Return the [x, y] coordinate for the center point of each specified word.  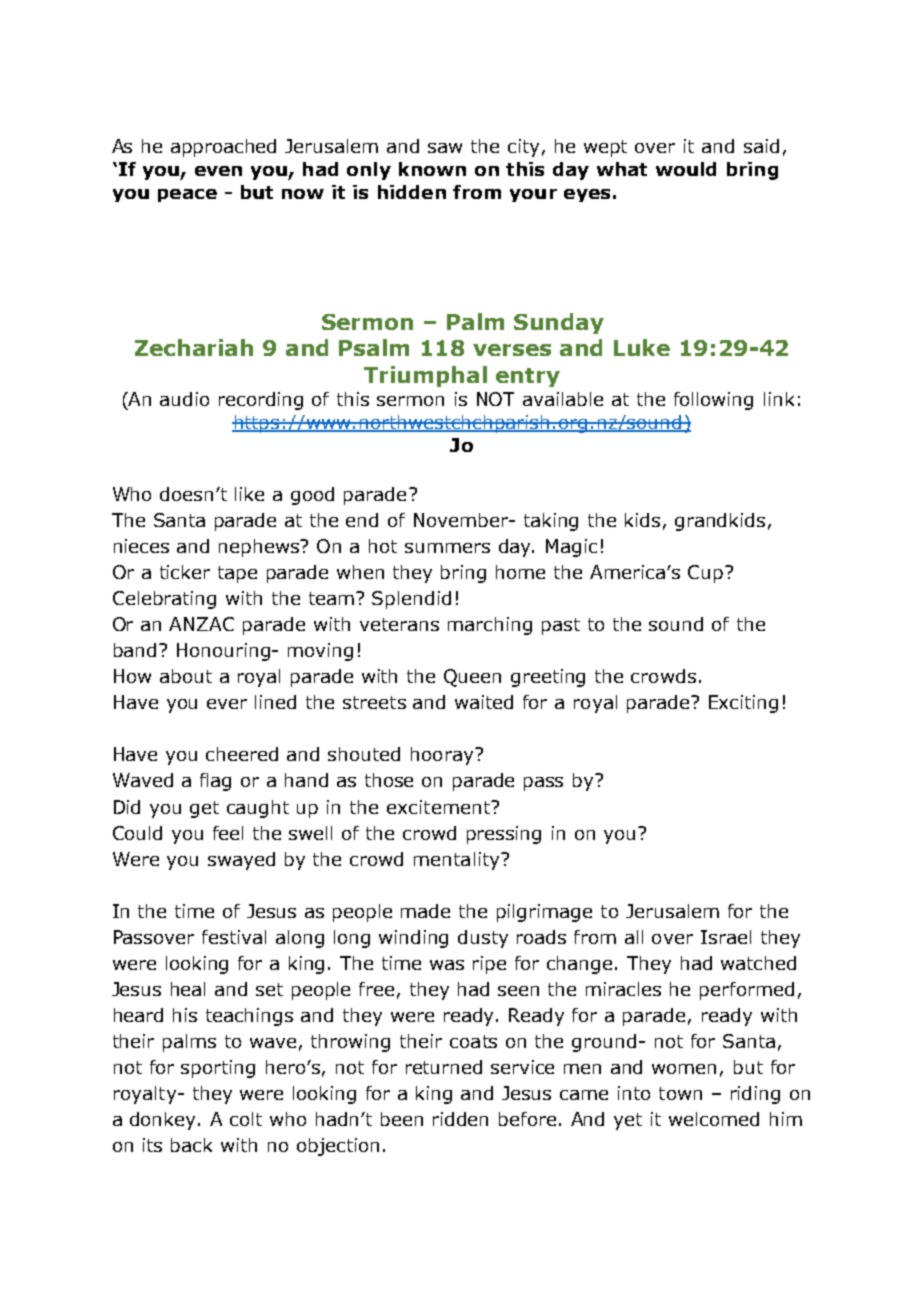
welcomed [714, 1119]
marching [490, 626]
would [686, 169]
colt [246, 1119]
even [218, 171]
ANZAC [201, 624]
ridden [460, 1119]
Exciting [743, 704]
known [432, 169]
